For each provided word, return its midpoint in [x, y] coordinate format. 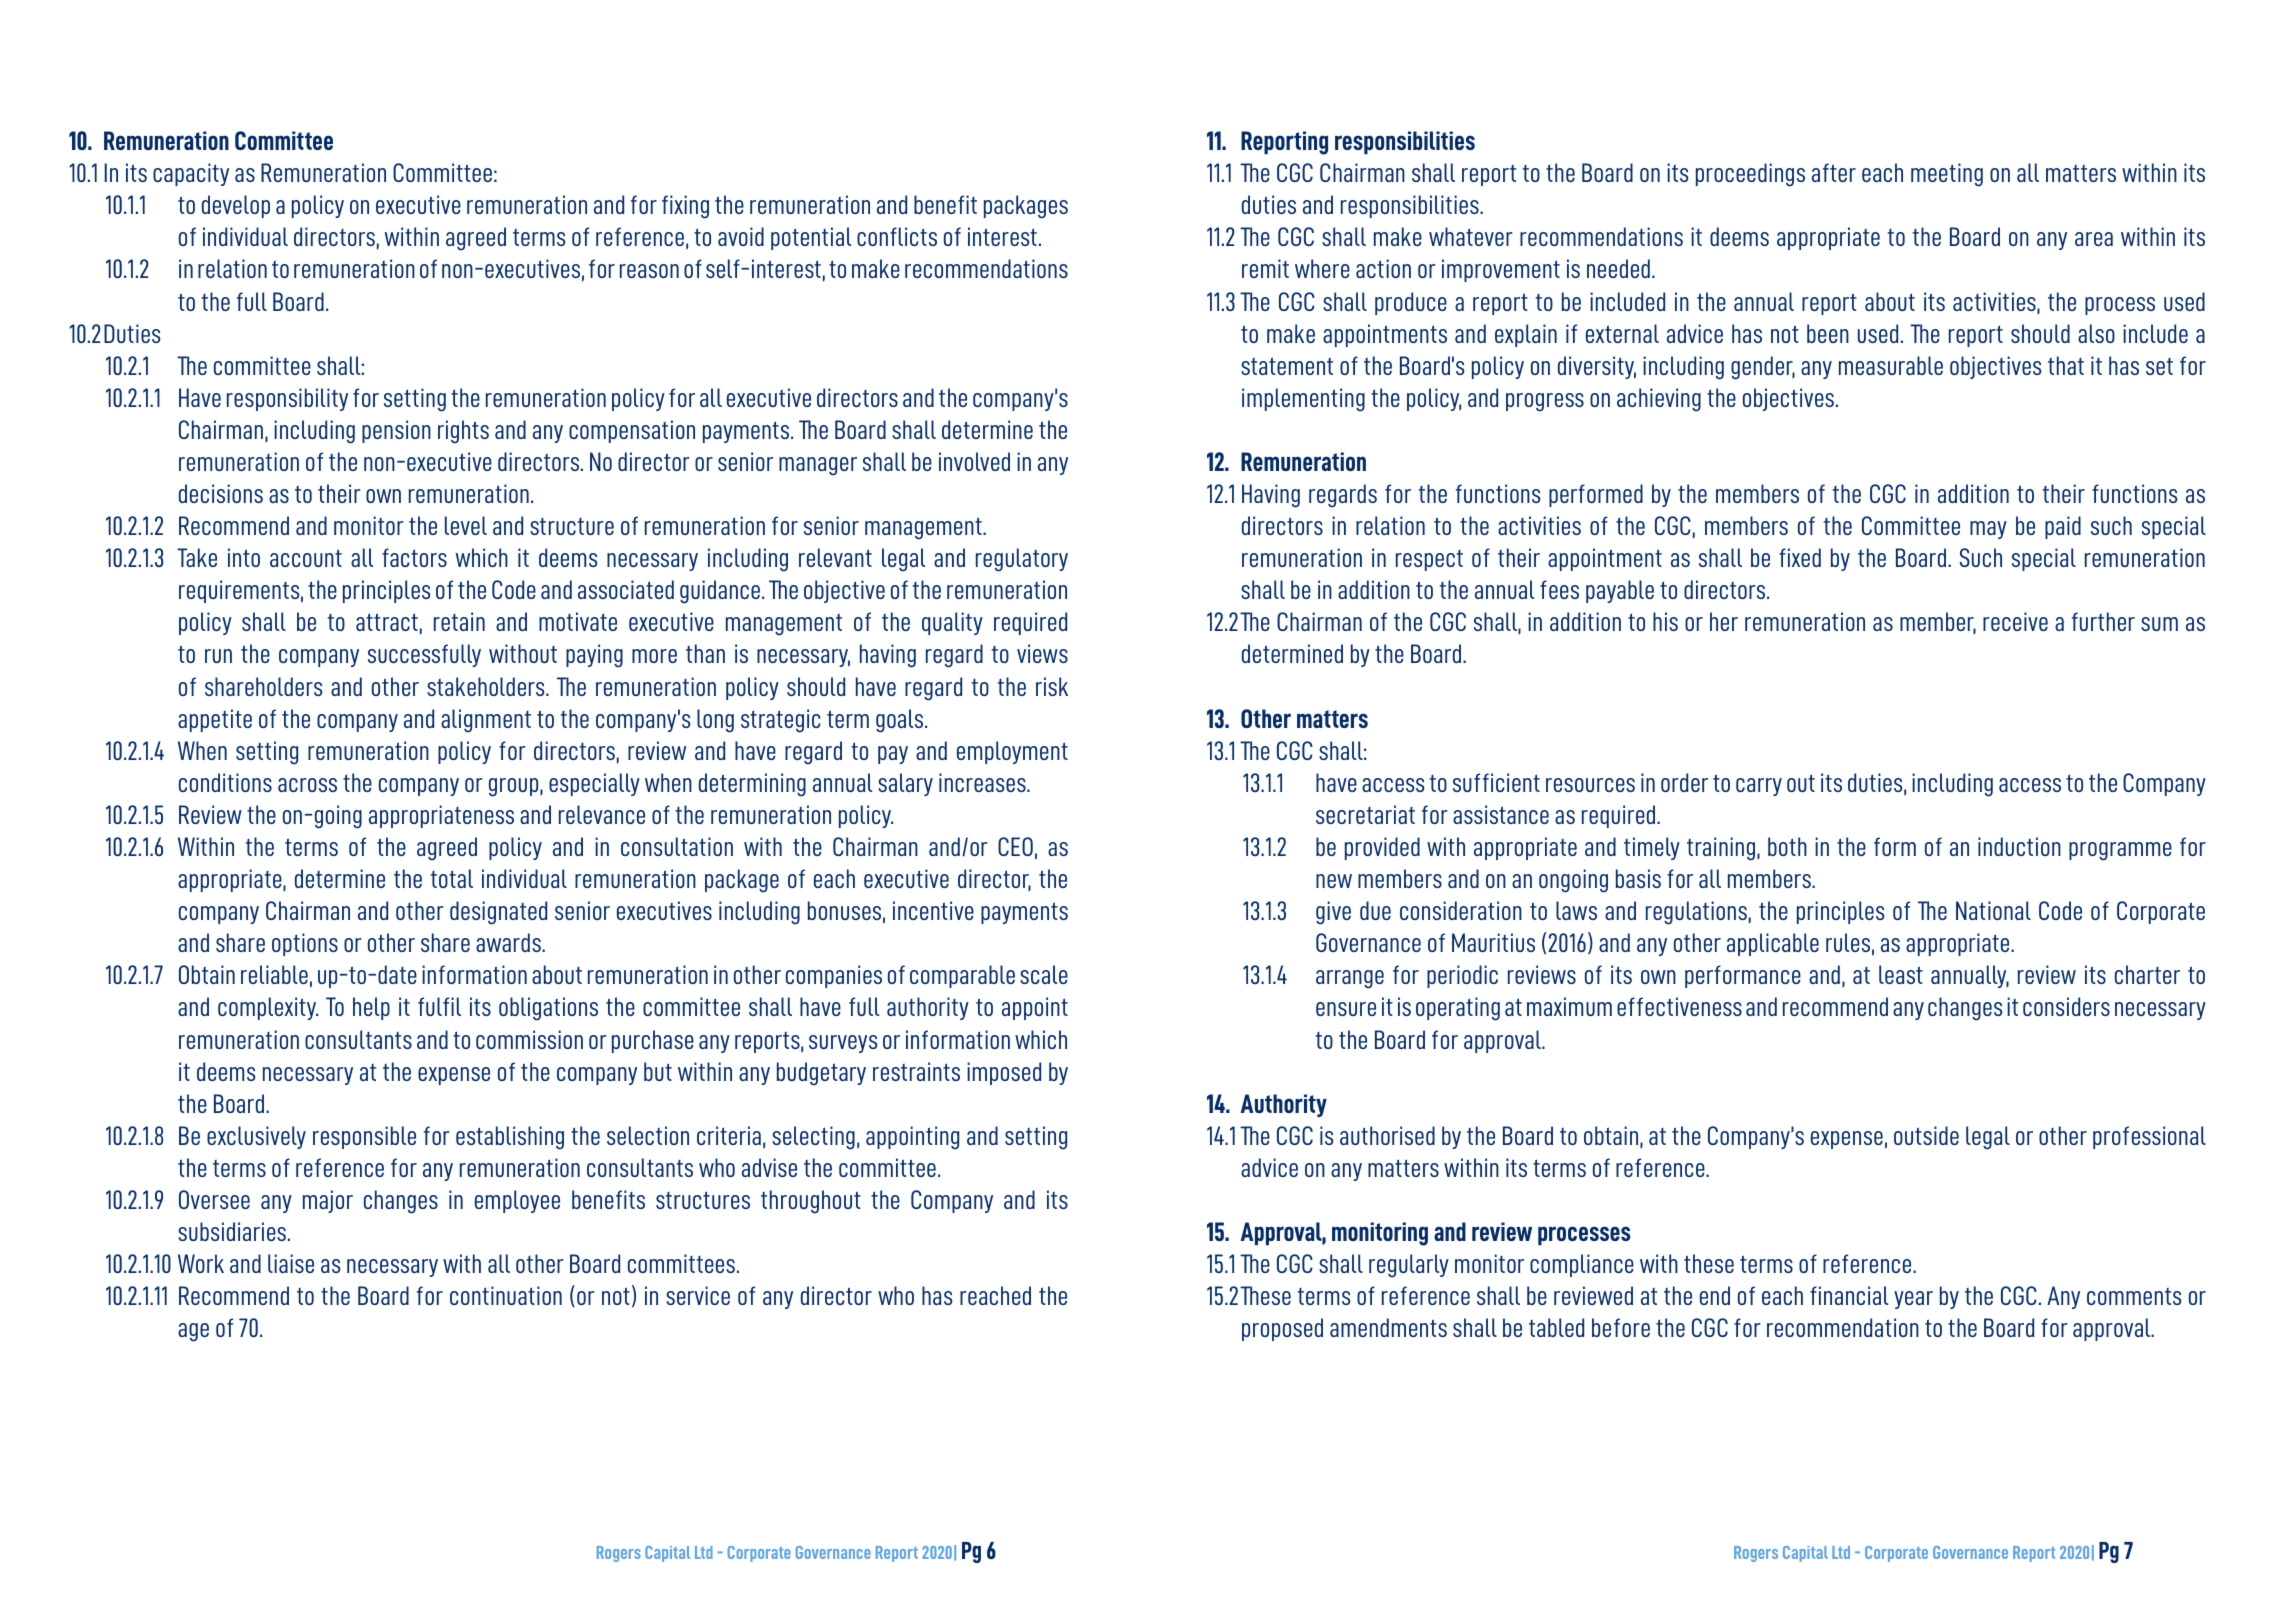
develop [236, 206]
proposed [1282, 1329]
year [1913, 1300]
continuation [506, 1295]
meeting [1947, 175]
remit [1265, 268]
